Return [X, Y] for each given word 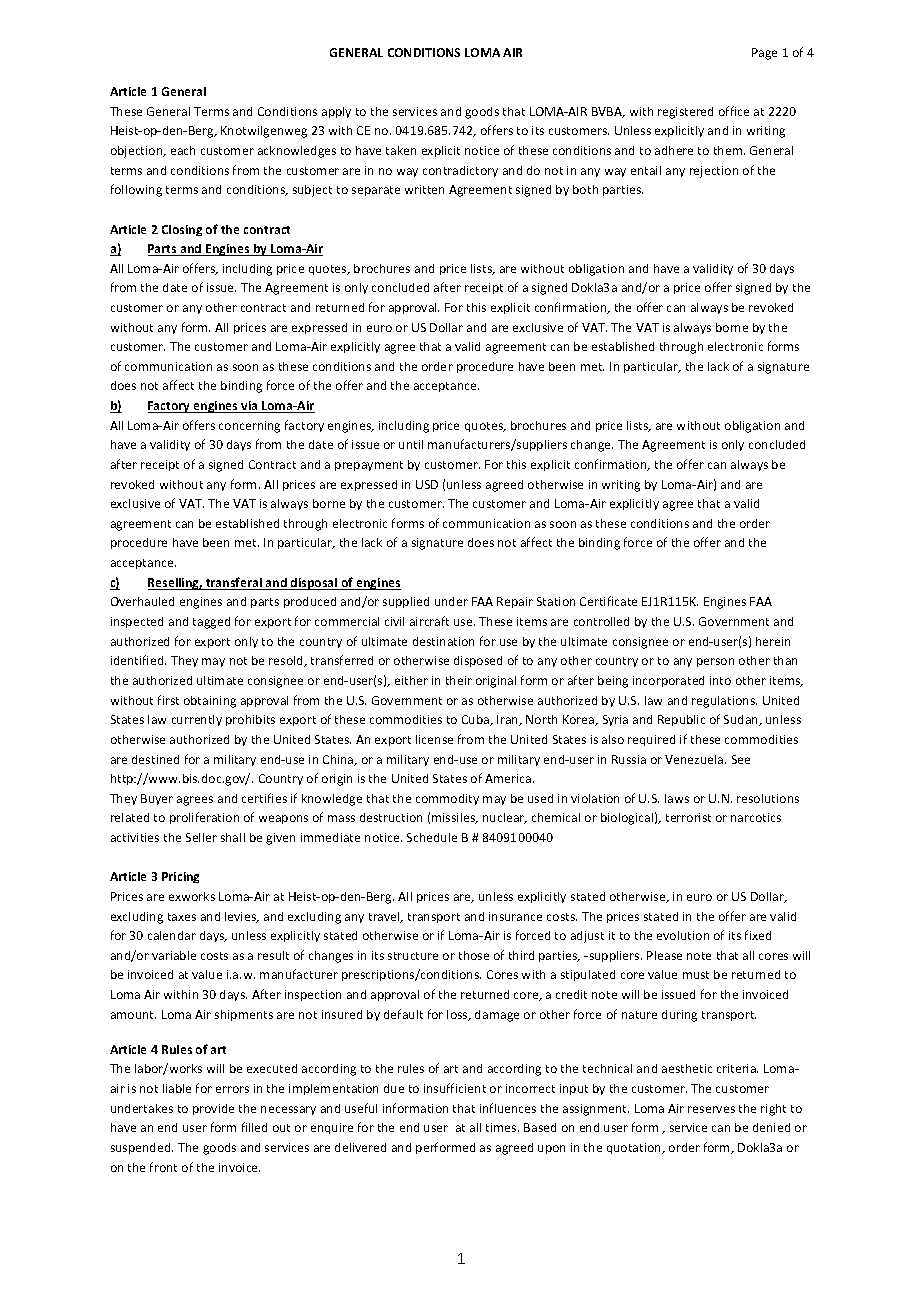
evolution [683, 935]
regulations [724, 702]
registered [685, 113]
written [424, 189]
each [183, 150]
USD [427, 484]
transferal [234, 583]
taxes [182, 917]
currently [197, 720]
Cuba [476, 720]
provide [213, 1109]
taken [401, 150]
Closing [182, 230]
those [474, 955]
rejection [714, 172]
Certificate [608, 601]
